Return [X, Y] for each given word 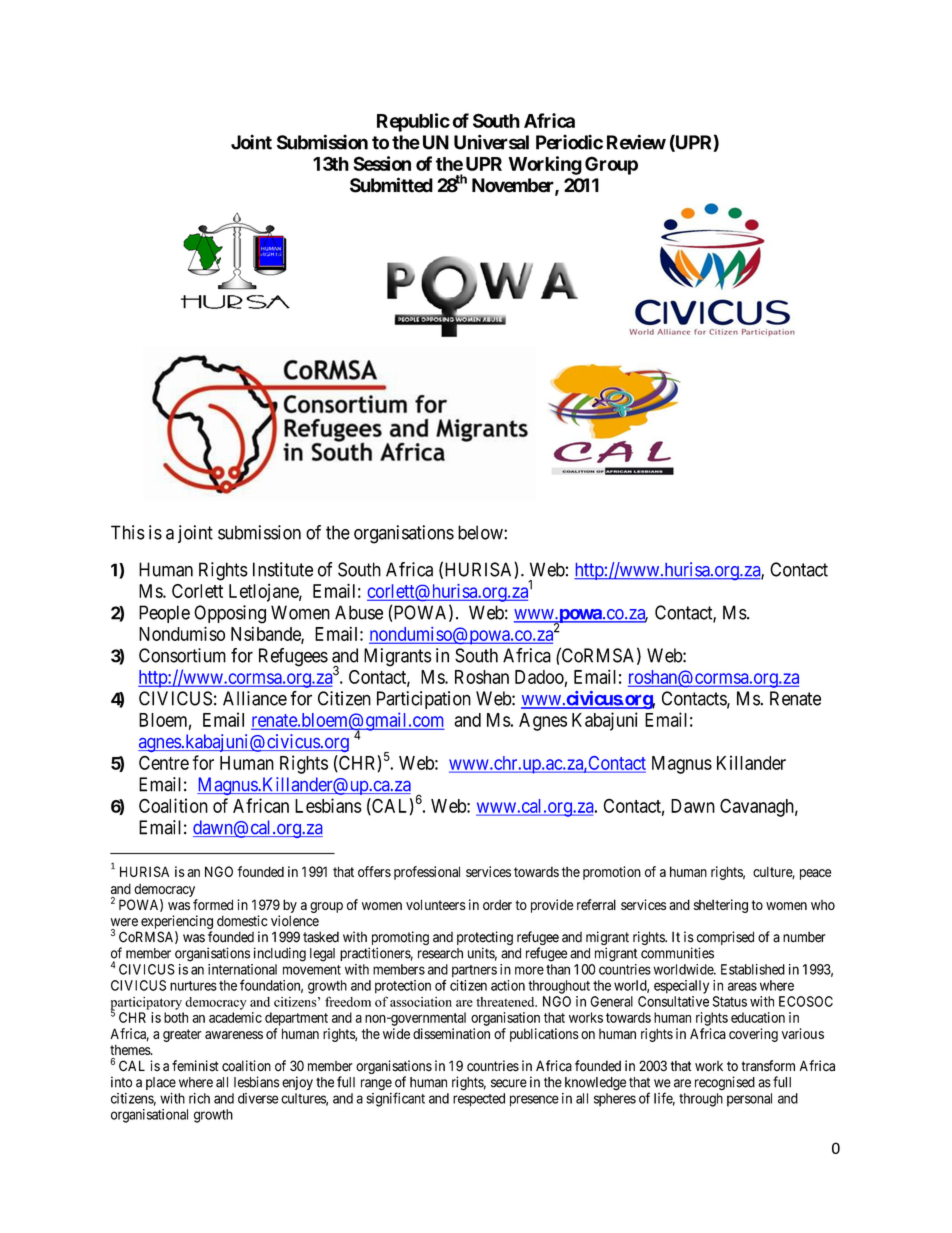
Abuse [359, 612]
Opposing [230, 614]
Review [636, 142]
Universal [491, 142]
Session [382, 163]
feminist [195, 1066]
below [481, 532]
